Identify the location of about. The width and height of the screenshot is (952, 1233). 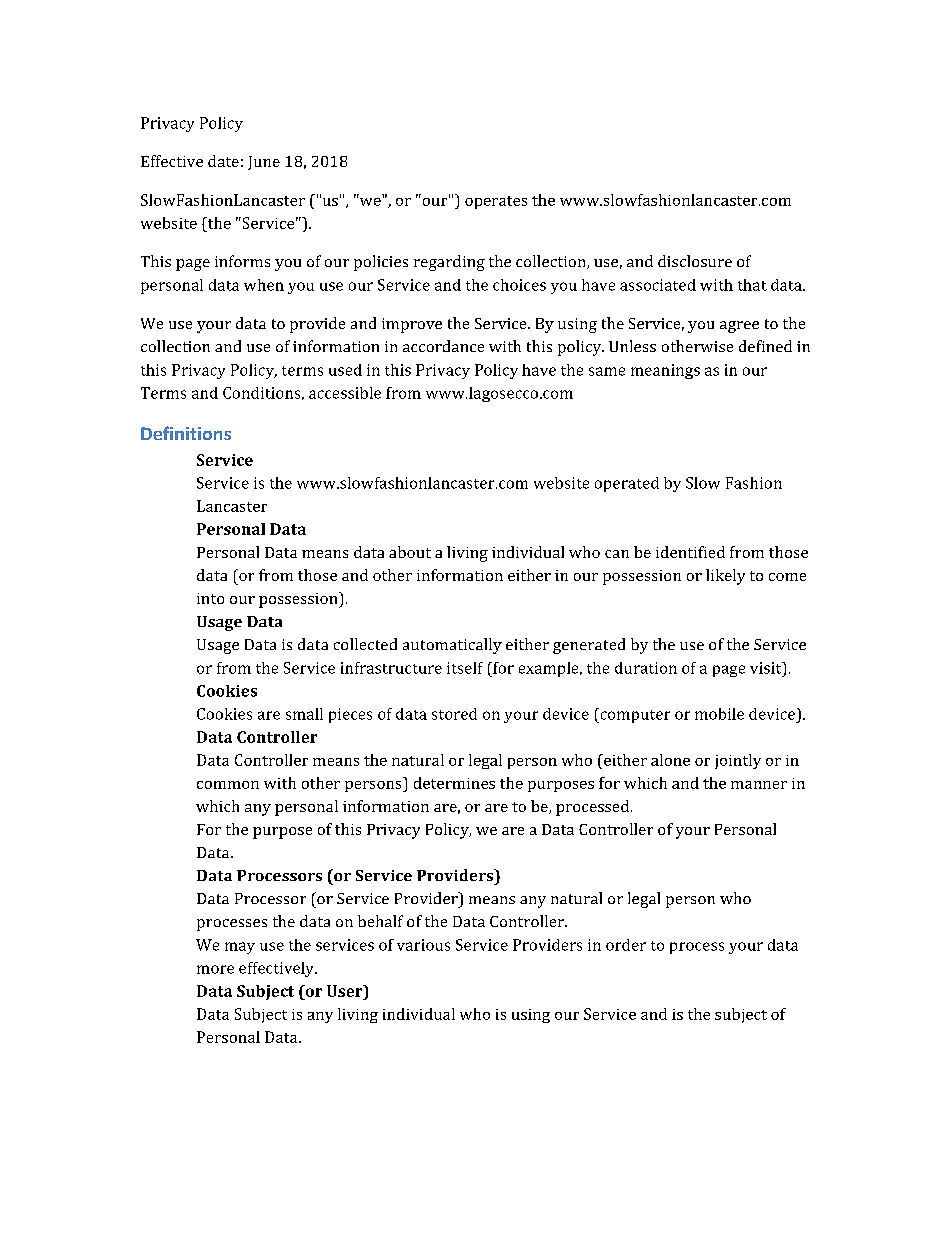
(410, 552).
